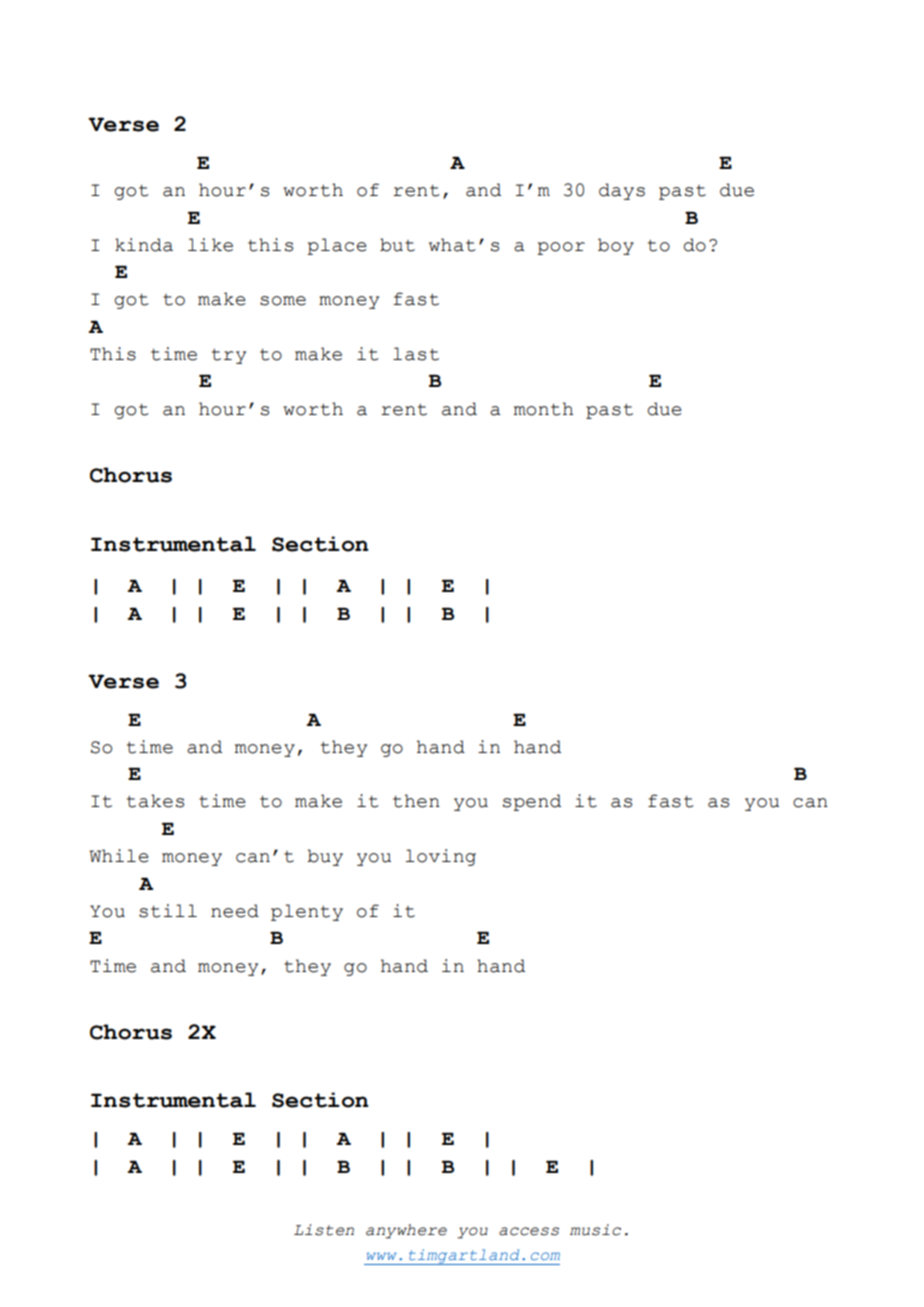 This image has height=1307, width=924. I want to click on but, so click(397, 245).
